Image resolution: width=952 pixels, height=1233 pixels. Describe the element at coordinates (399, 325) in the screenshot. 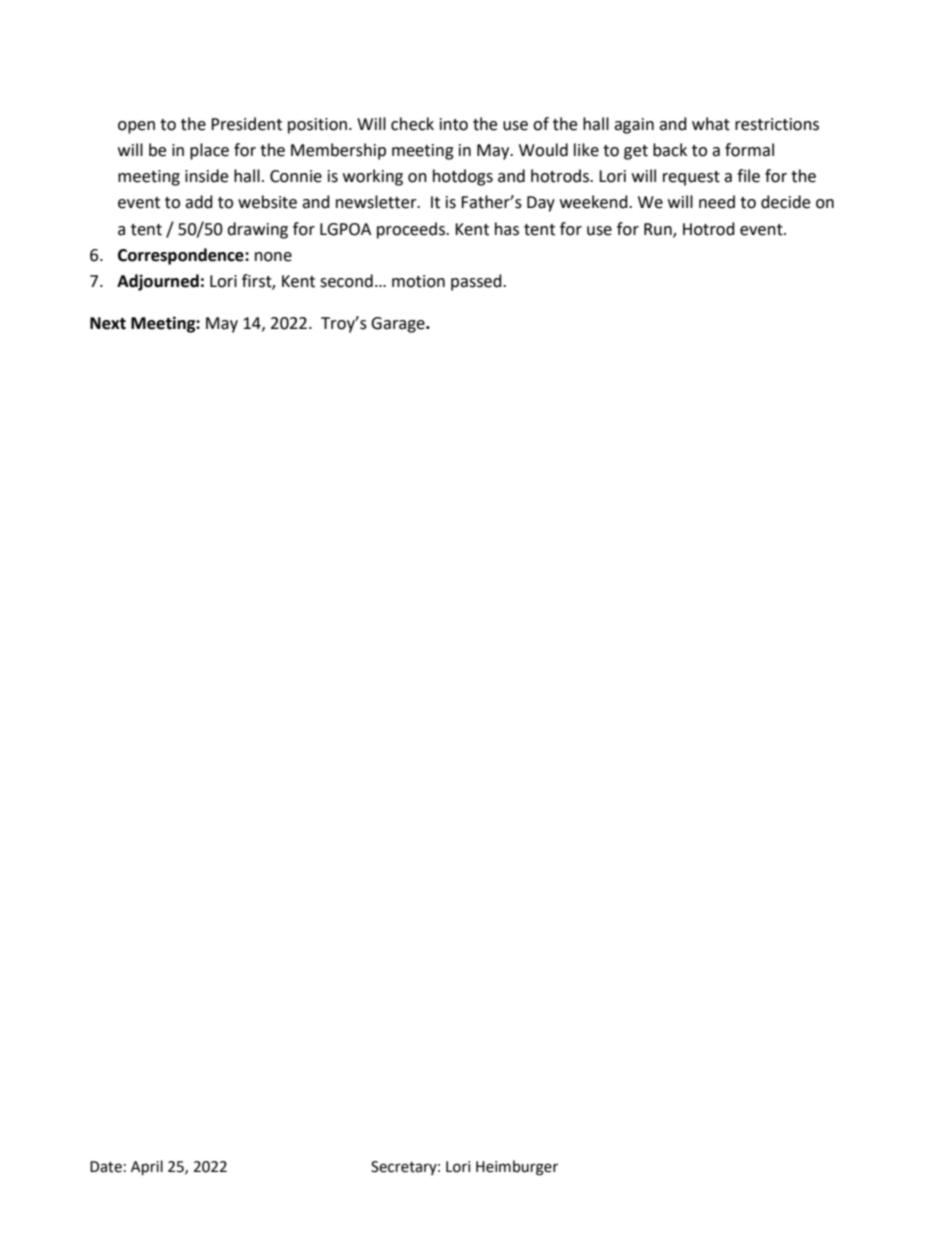

I see `Garage` at that location.
